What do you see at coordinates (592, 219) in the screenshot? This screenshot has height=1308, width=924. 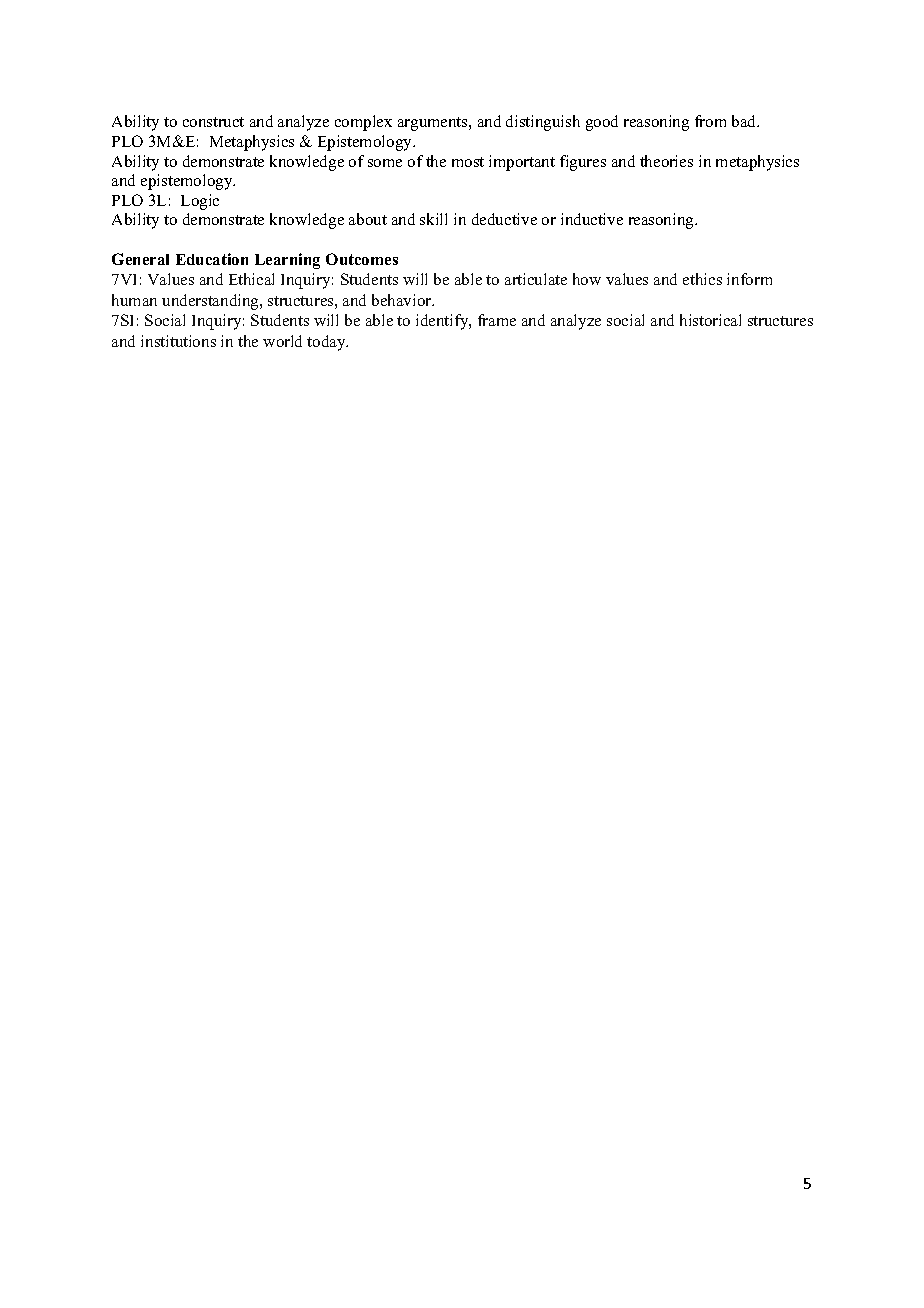 I see `inductive` at bounding box center [592, 219].
